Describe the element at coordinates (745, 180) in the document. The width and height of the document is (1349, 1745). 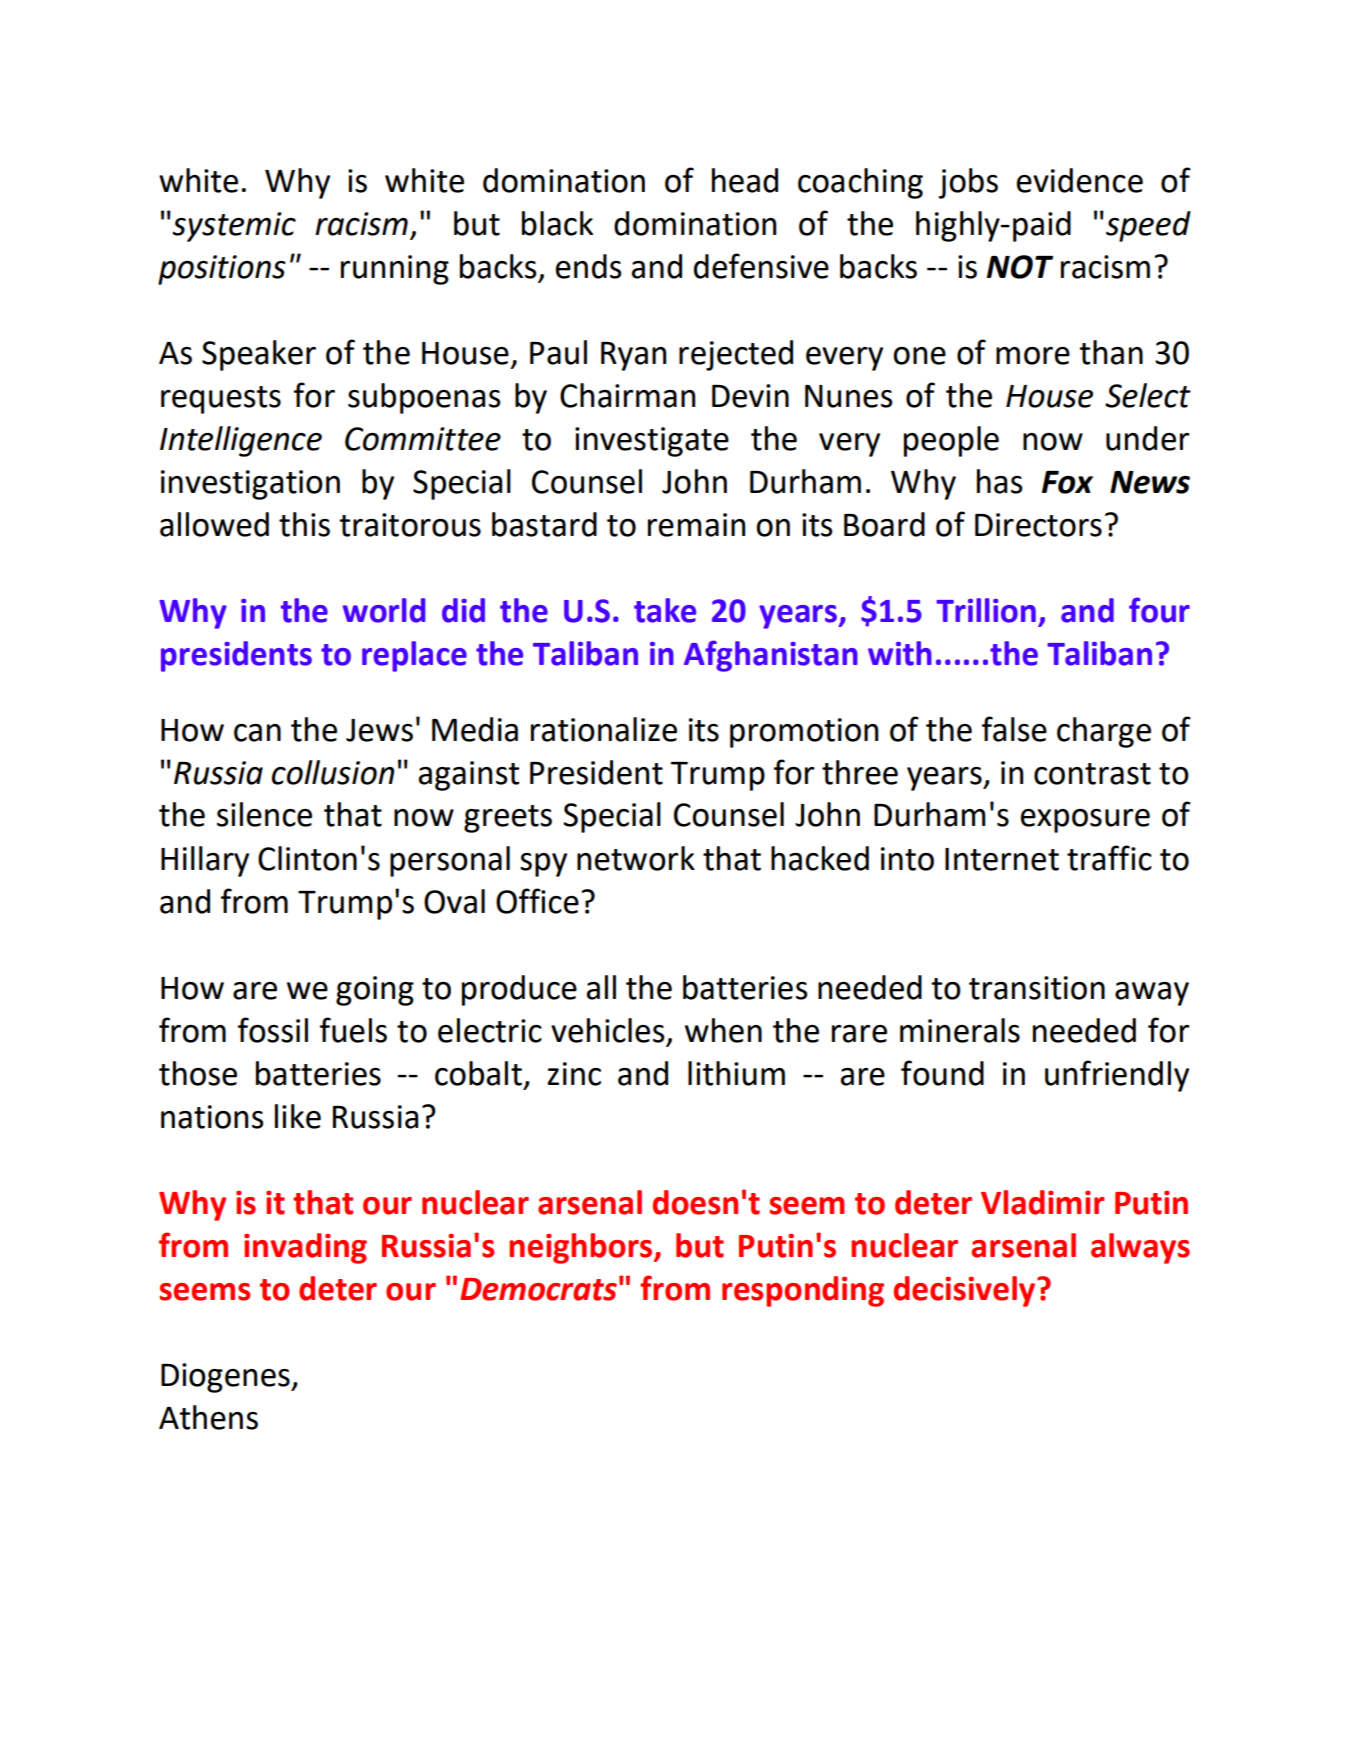
I see `head` at that location.
